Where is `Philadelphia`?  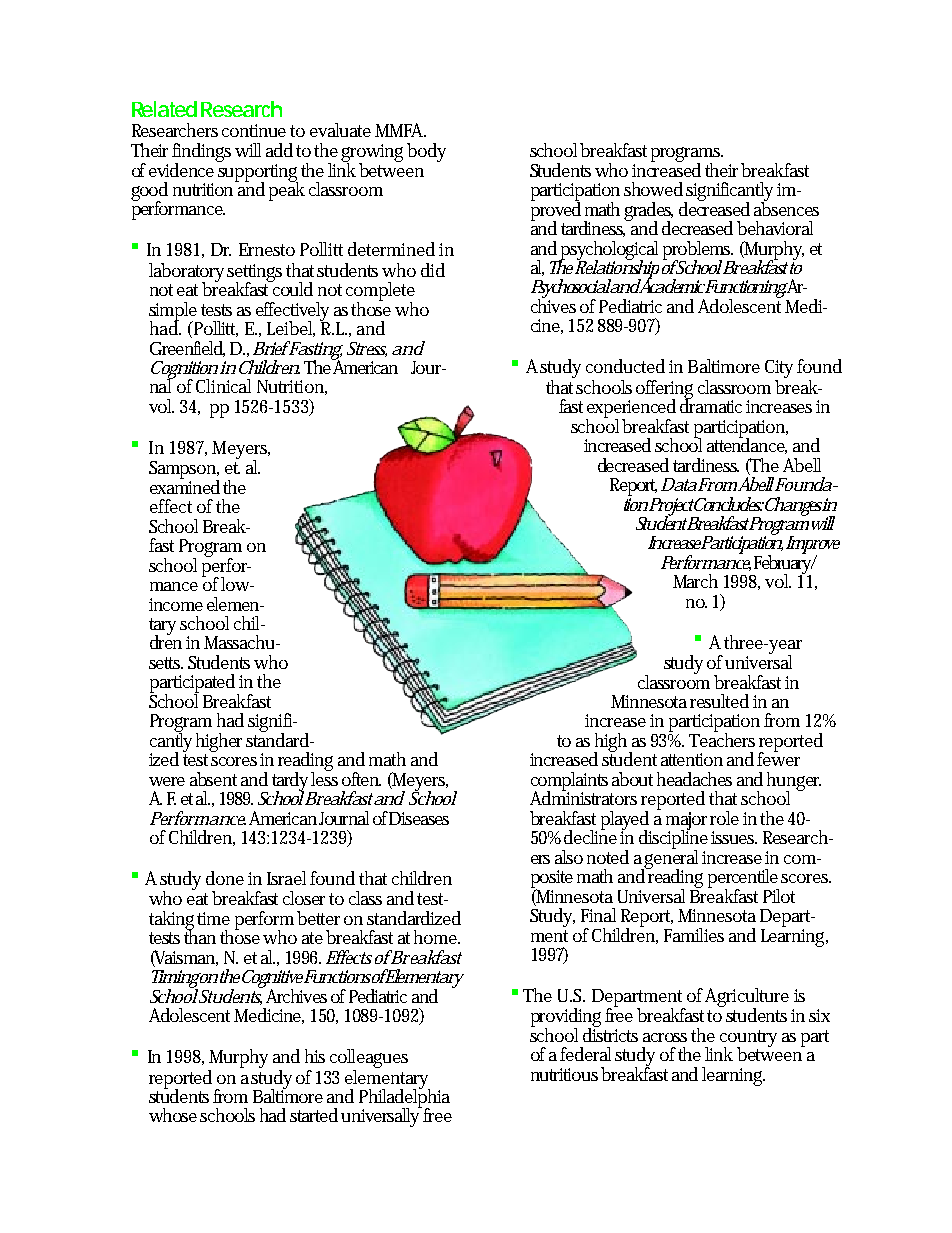
Philadelphia is located at coordinates (404, 1098).
